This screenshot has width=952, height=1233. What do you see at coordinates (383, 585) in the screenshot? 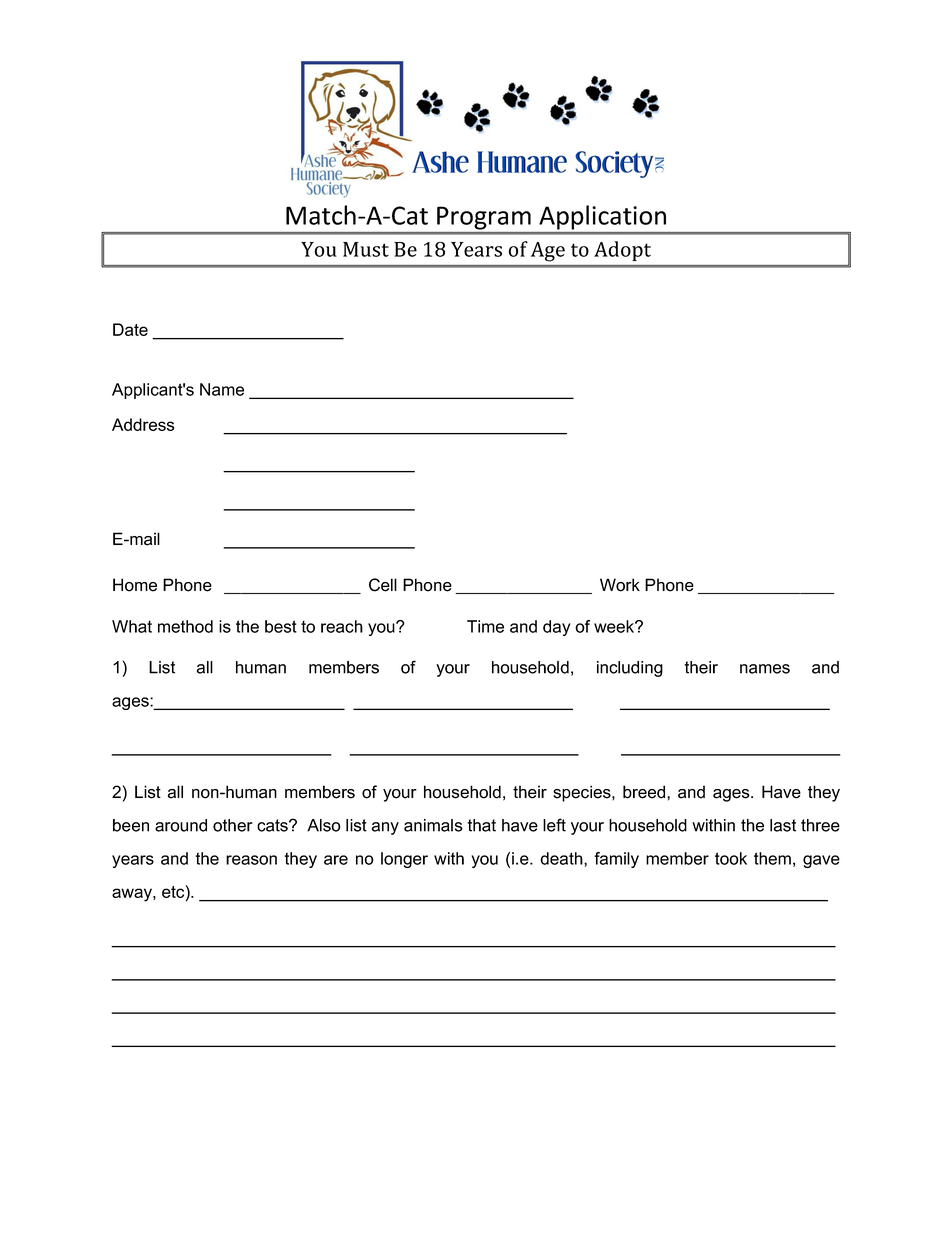
I see `Cell` at bounding box center [383, 585].
